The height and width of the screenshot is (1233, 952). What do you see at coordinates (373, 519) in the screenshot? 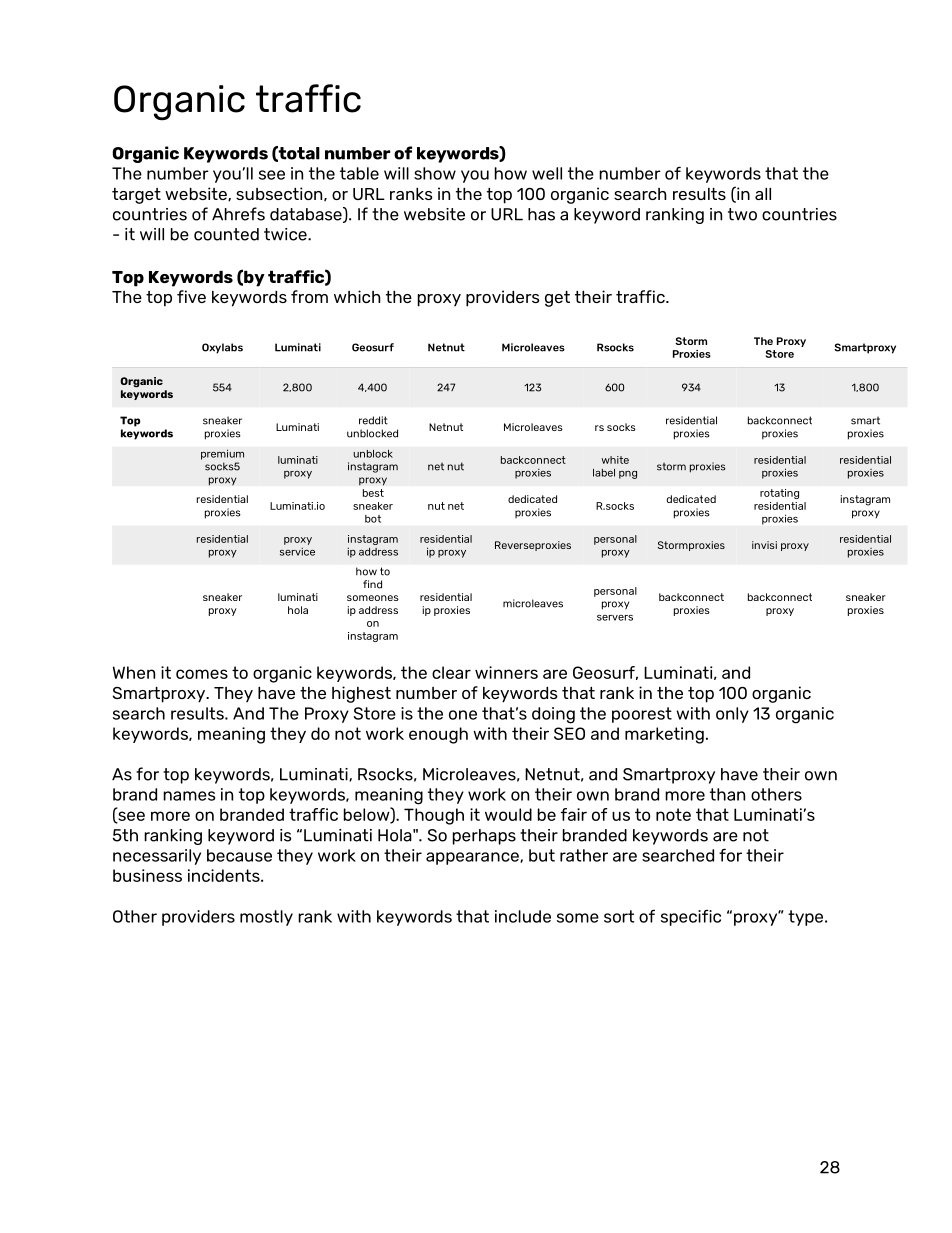
I see `bot` at bounding box center [373, 519].
